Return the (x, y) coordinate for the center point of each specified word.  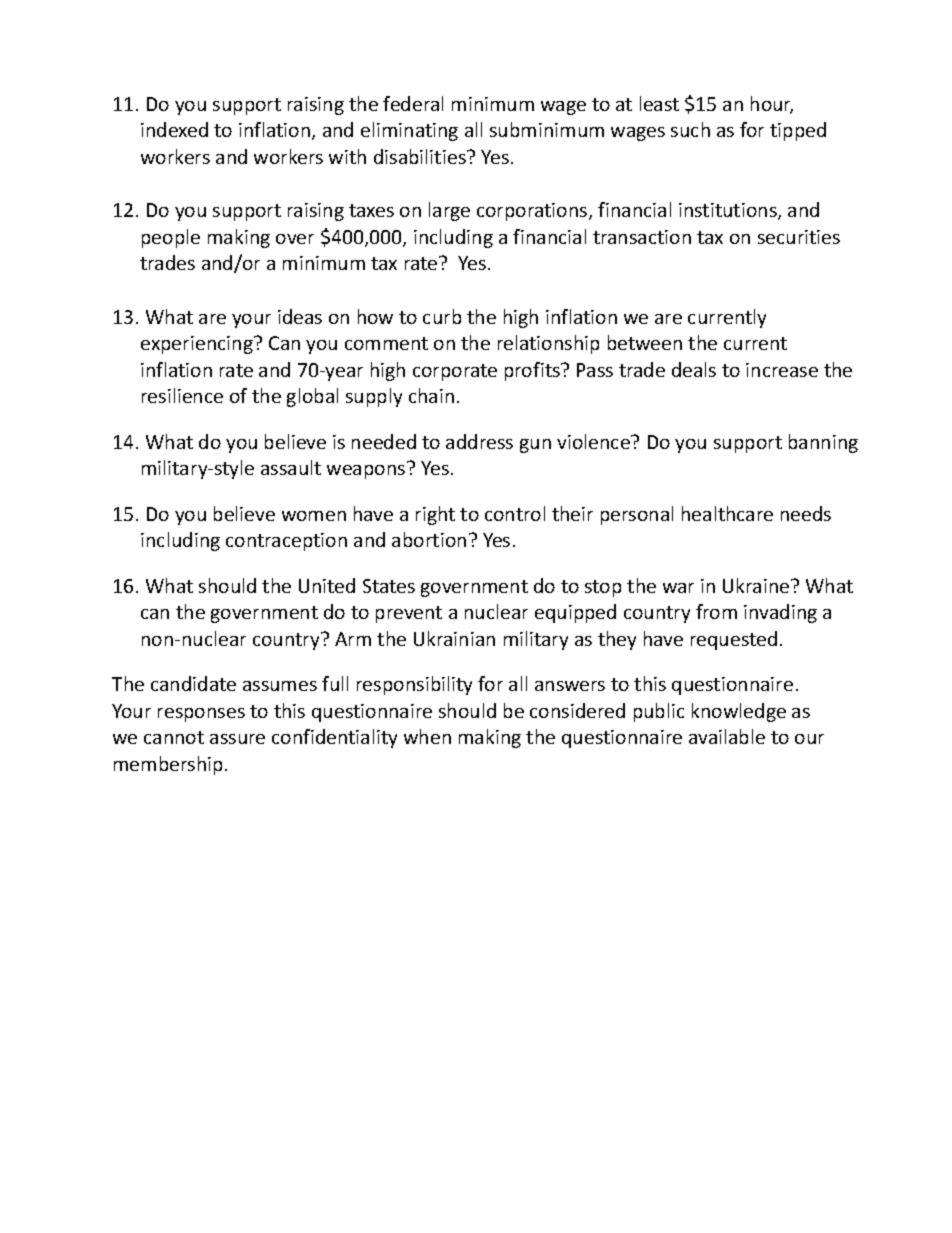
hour (772, 104)
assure (237, 739)
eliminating (409, 131)
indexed (174, 129)
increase (782, 370)
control (515, 513)
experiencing (198, 345)
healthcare (727, 513)
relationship (548, 344)
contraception (286, 542)
